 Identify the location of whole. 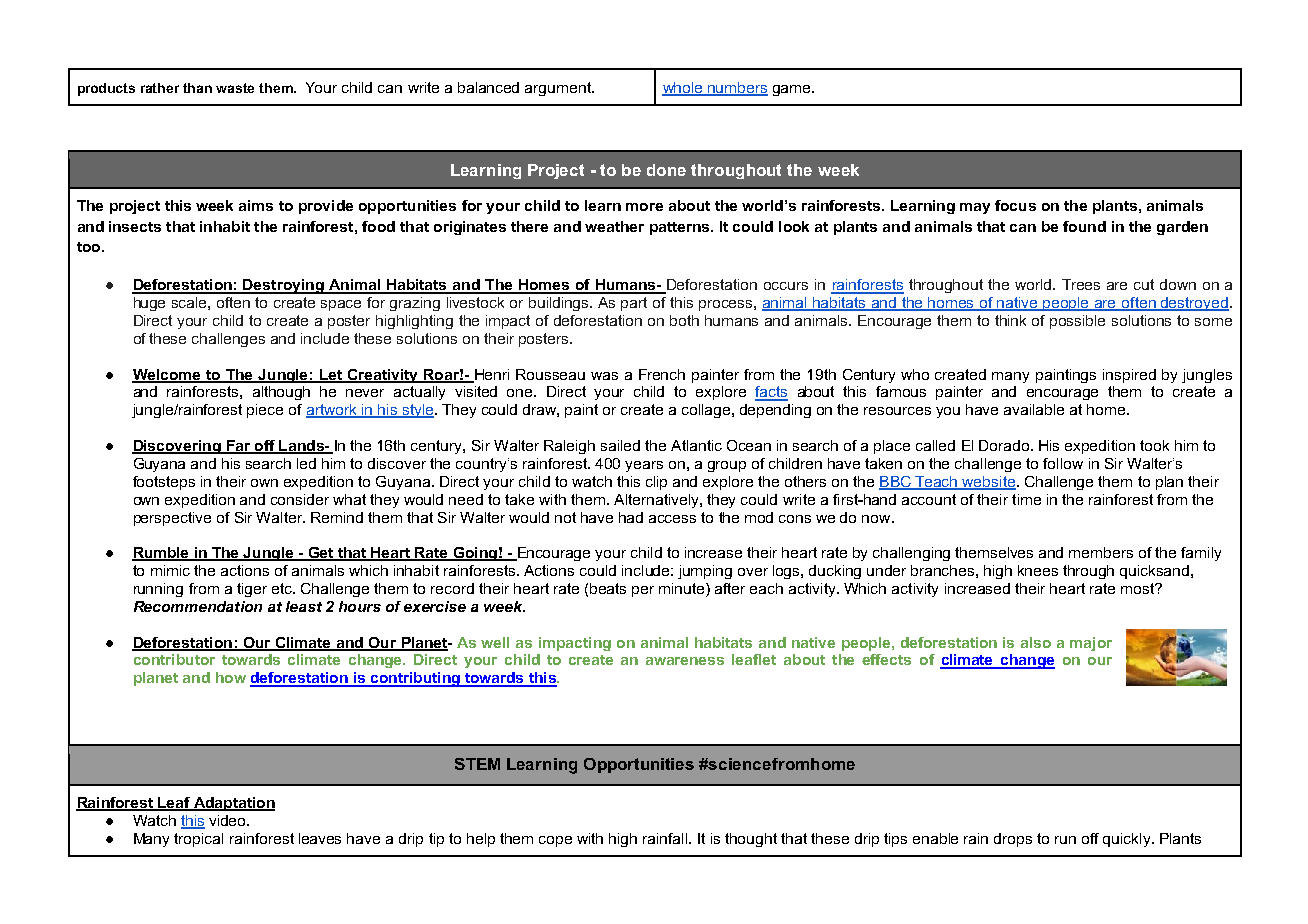
(683, 88).
